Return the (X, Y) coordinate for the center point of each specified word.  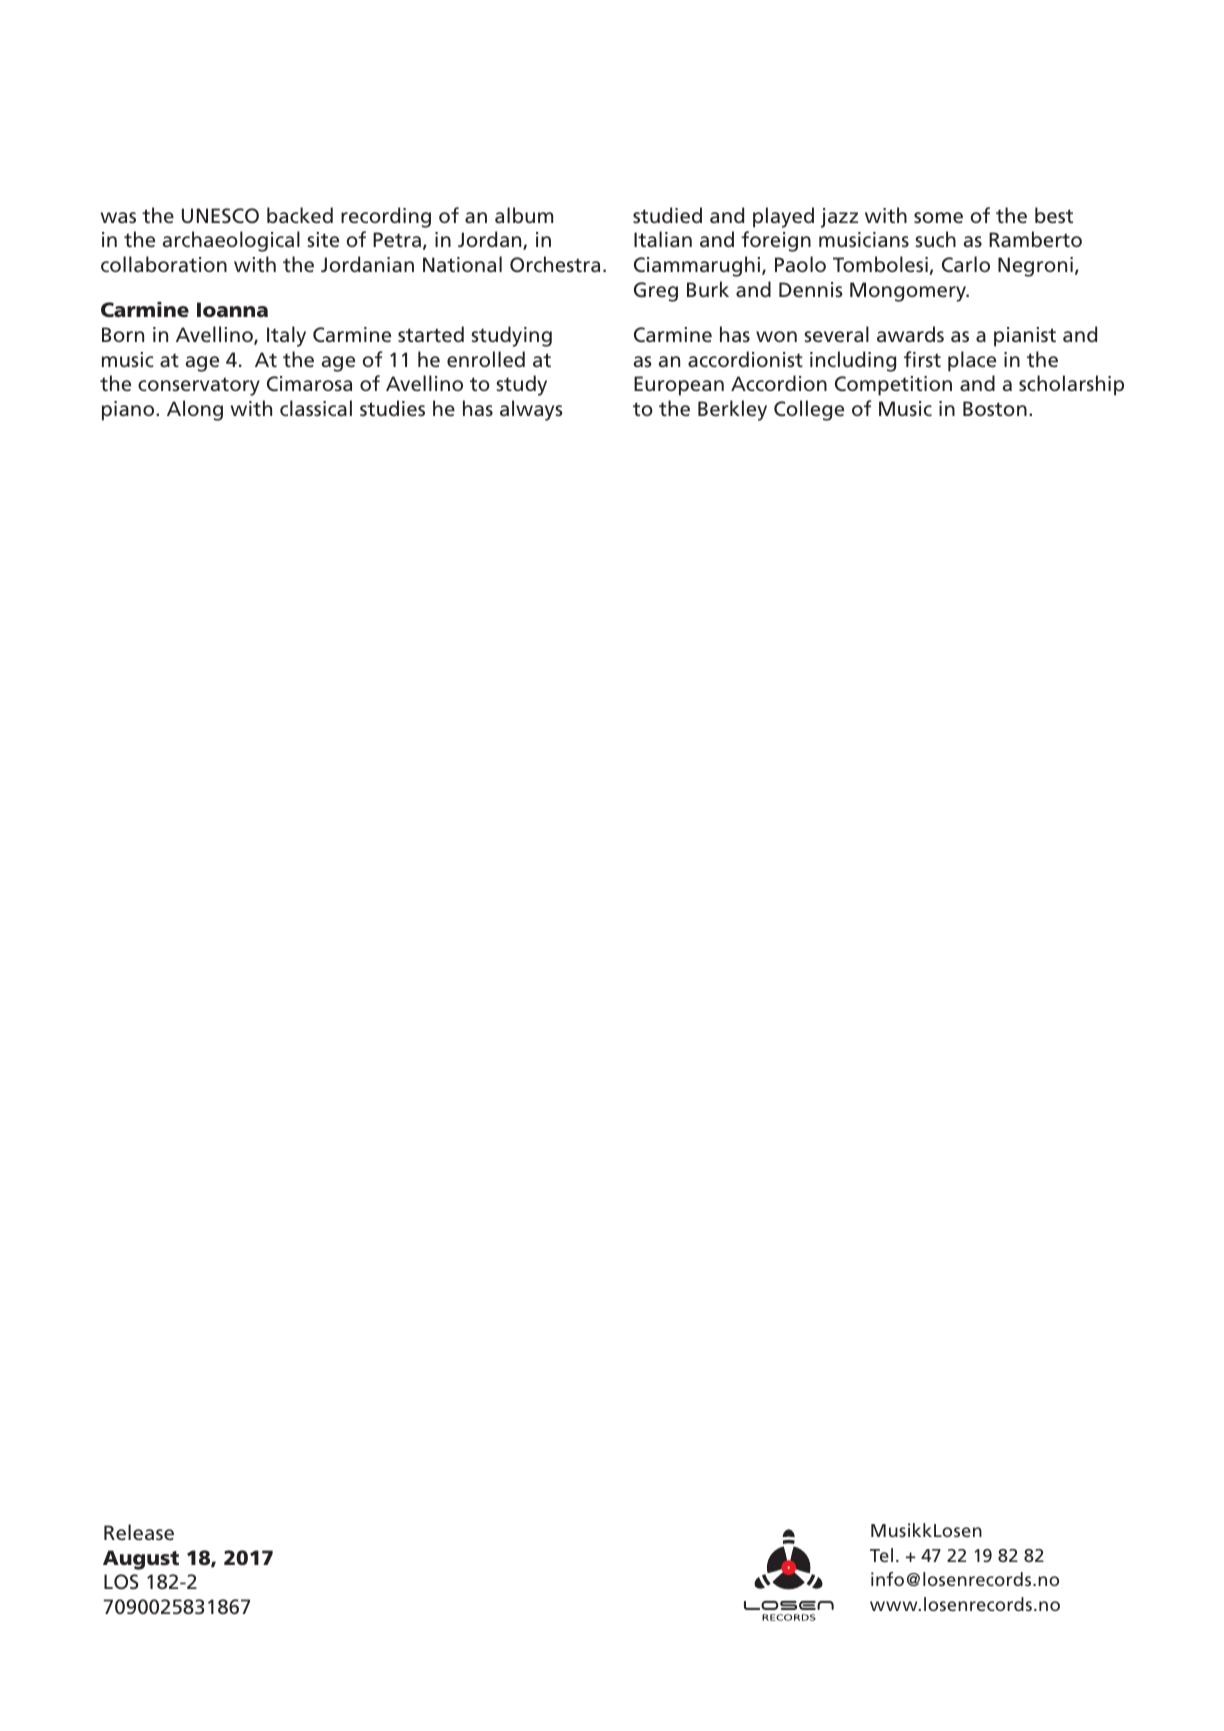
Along (195, 410)
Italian (663, 239)
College (809, 410)
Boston (995, 408)
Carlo (966, 264)
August (141, 1560)
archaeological (231, 241)
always (531, 410)
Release (139, 1532)
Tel (881, 1555)
